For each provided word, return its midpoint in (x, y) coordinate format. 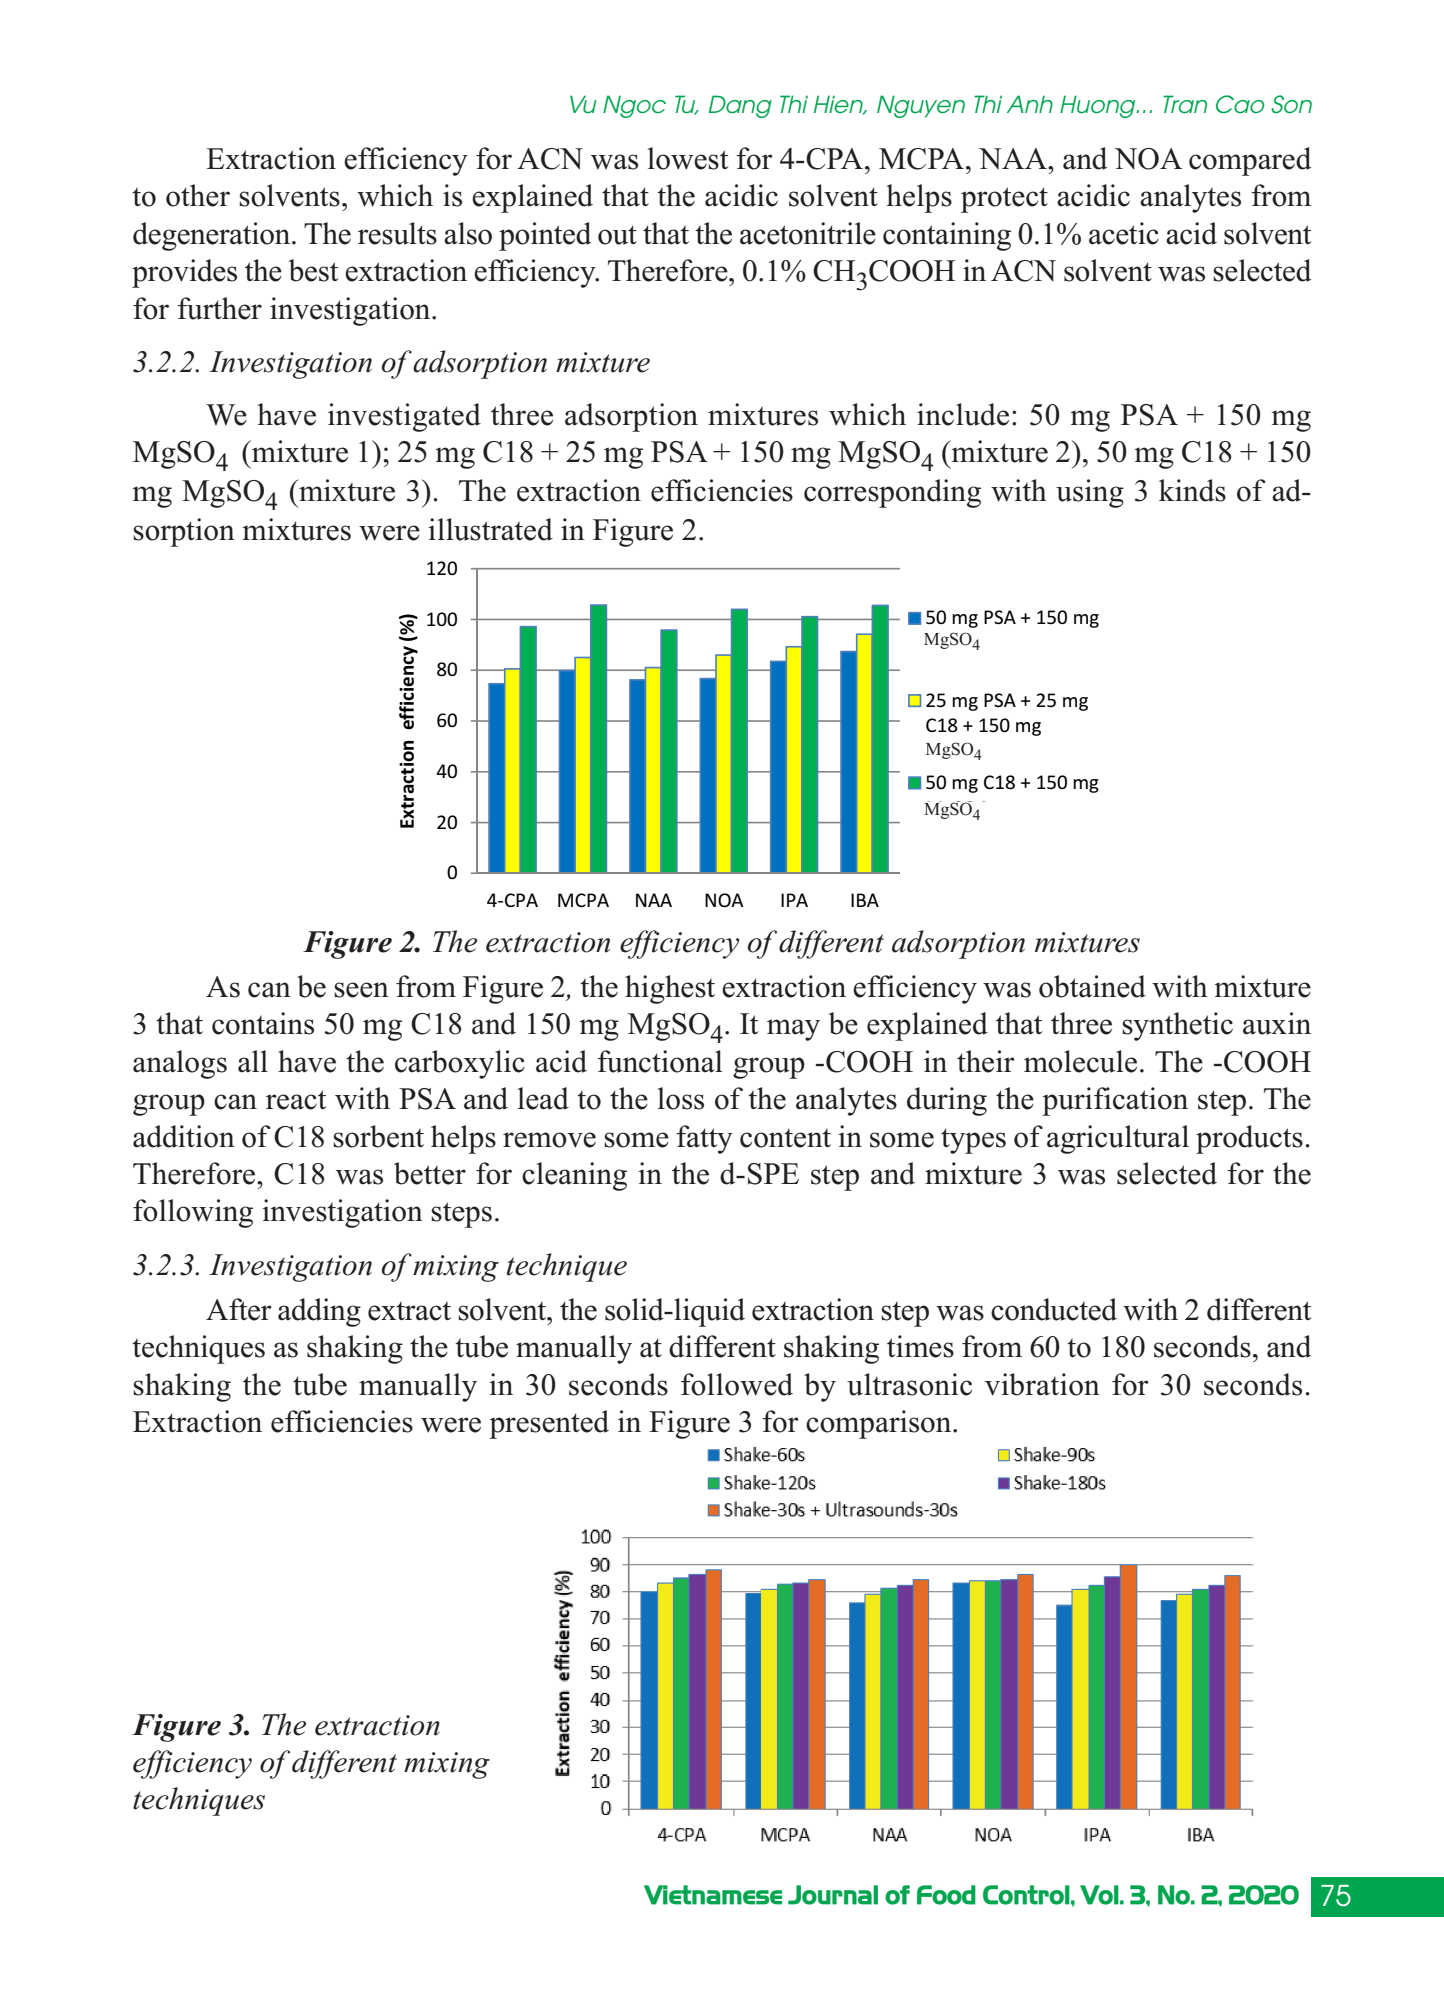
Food (946, 1895)
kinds (1192, 490)
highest (670, 989)
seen (361, 990)
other (198, 195)
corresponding (892, 493)
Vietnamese (713, 1895)
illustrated (490, 529)
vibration (1042, 1384)
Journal (833, 1895)
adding (319, 1312)
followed (737, 1384)
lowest (688, 158)
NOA (1148, 159)
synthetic (1177, 1026)
